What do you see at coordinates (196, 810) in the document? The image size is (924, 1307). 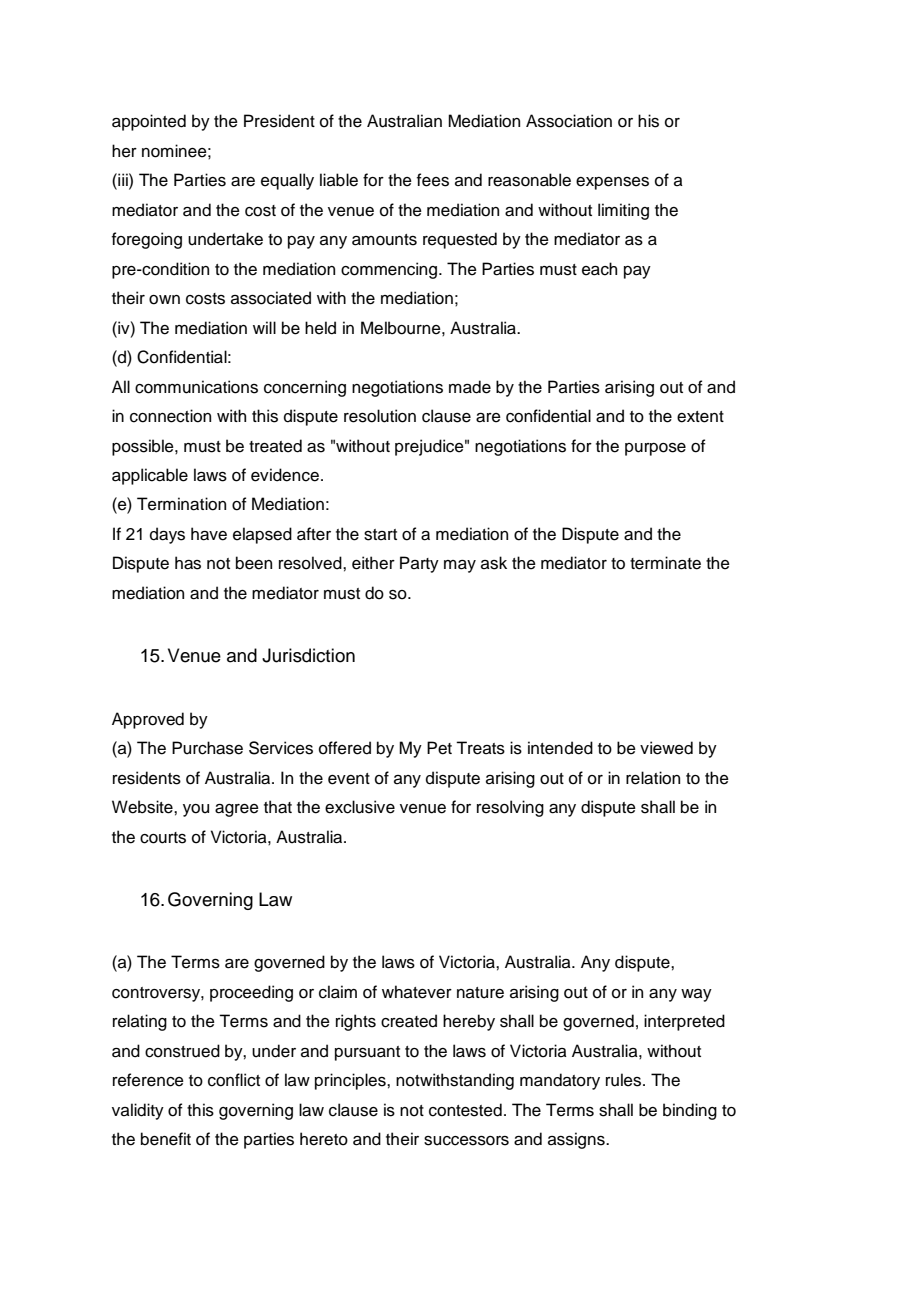 I see `you` at bounding box center [196, 810].
